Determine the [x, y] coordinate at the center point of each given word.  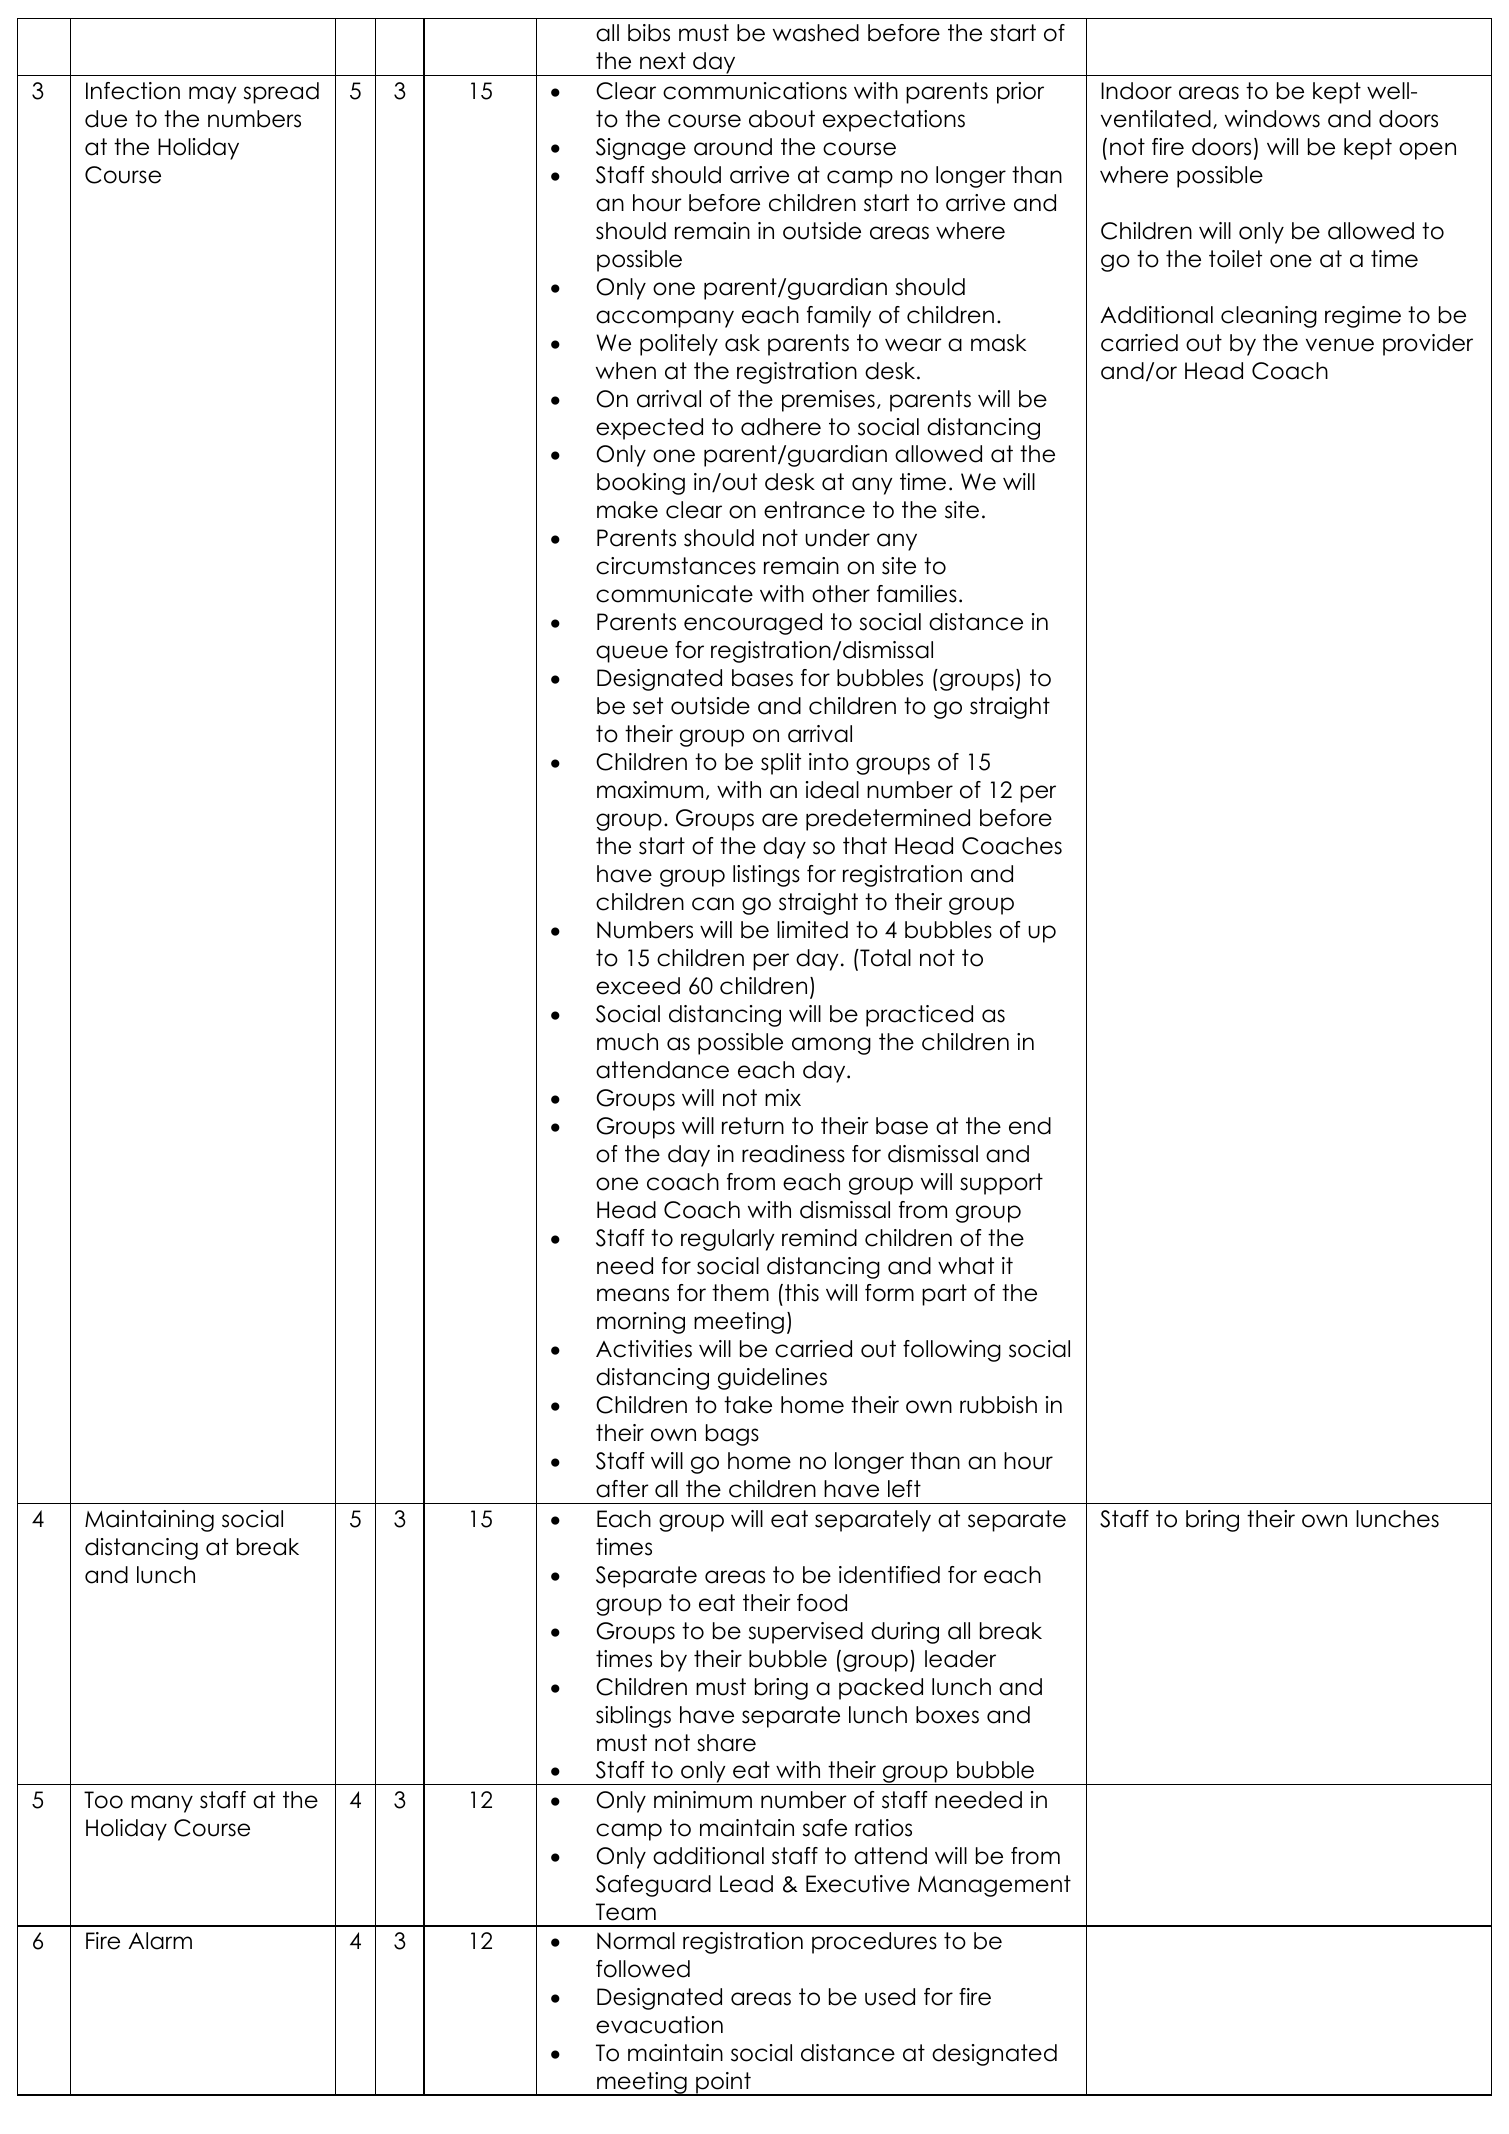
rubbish [998, 1405]
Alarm [160, 1941]
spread [281, 93]
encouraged [753, 624]
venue [1340, 345]
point [723, 2084]
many [162, 1804]
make [627, 510]
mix [783, 1097]
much [627, 1042]
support [1001, 1184]
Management [994, 1886]
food [822, 1603]
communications [755, 91]
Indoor [1136, 91]
